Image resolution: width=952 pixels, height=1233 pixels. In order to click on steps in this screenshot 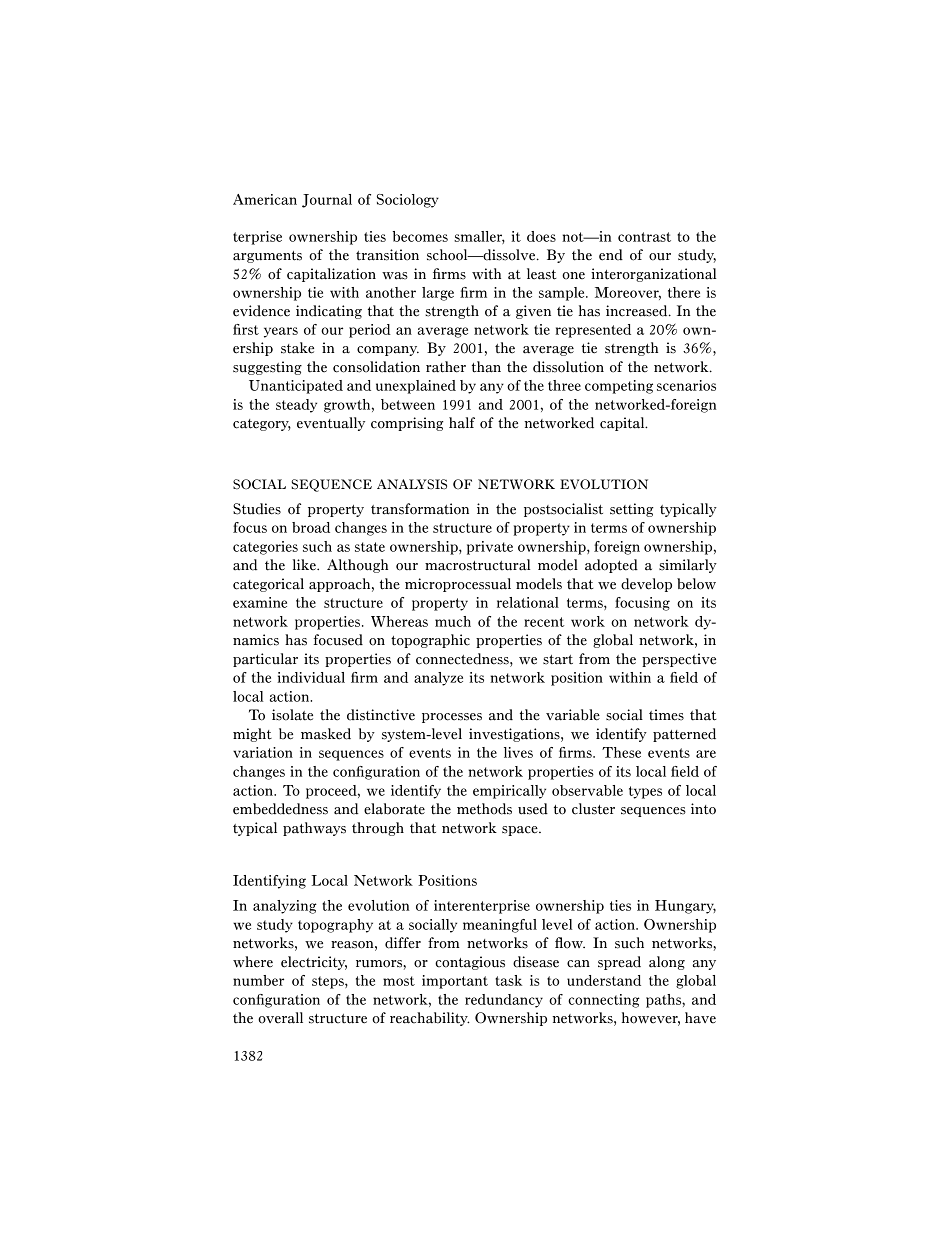, I will do `click(329, 982)`.
